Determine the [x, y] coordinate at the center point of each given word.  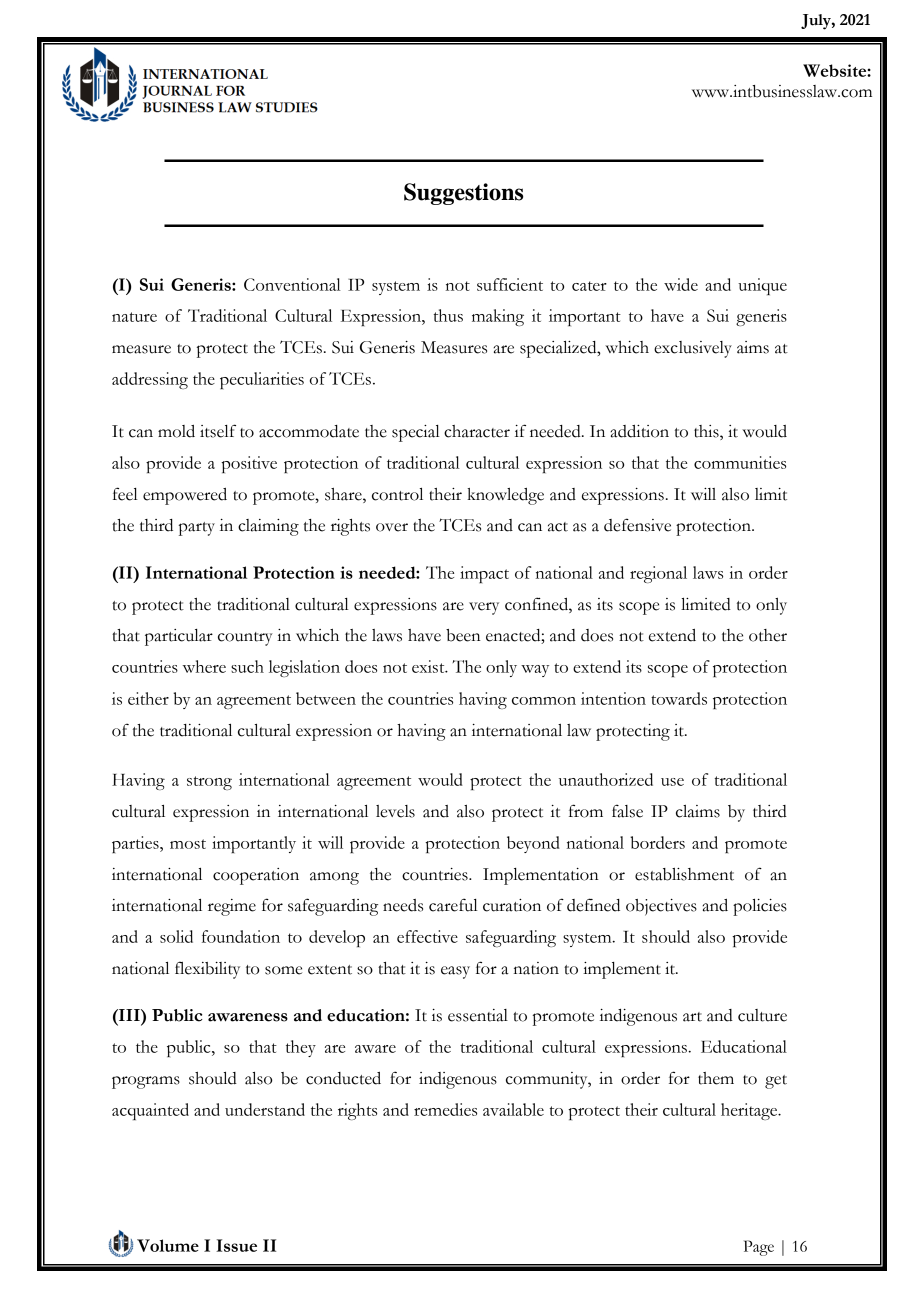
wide [681, 284]
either [148, 698]
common [544, 701]
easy [455, 972]
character [477, 431]
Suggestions [463, 194]
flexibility [207, 970]
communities [740, 462]
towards [679, 698]
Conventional [292, 284]
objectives [661, 907]
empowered [185, 496]
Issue [236, 1245]
